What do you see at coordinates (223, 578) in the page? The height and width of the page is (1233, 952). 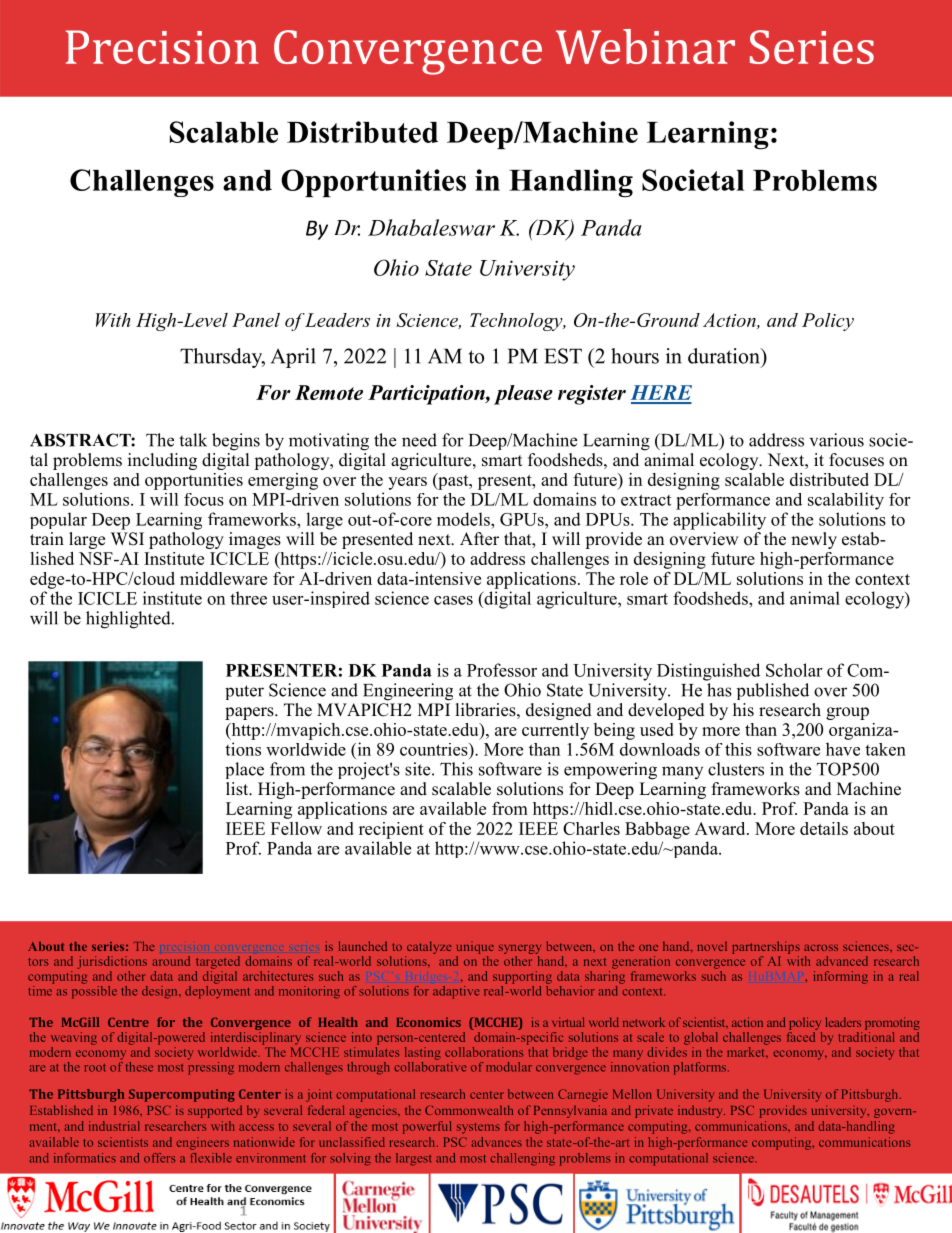 I see `middleware` at bounding box center [223, 578].
